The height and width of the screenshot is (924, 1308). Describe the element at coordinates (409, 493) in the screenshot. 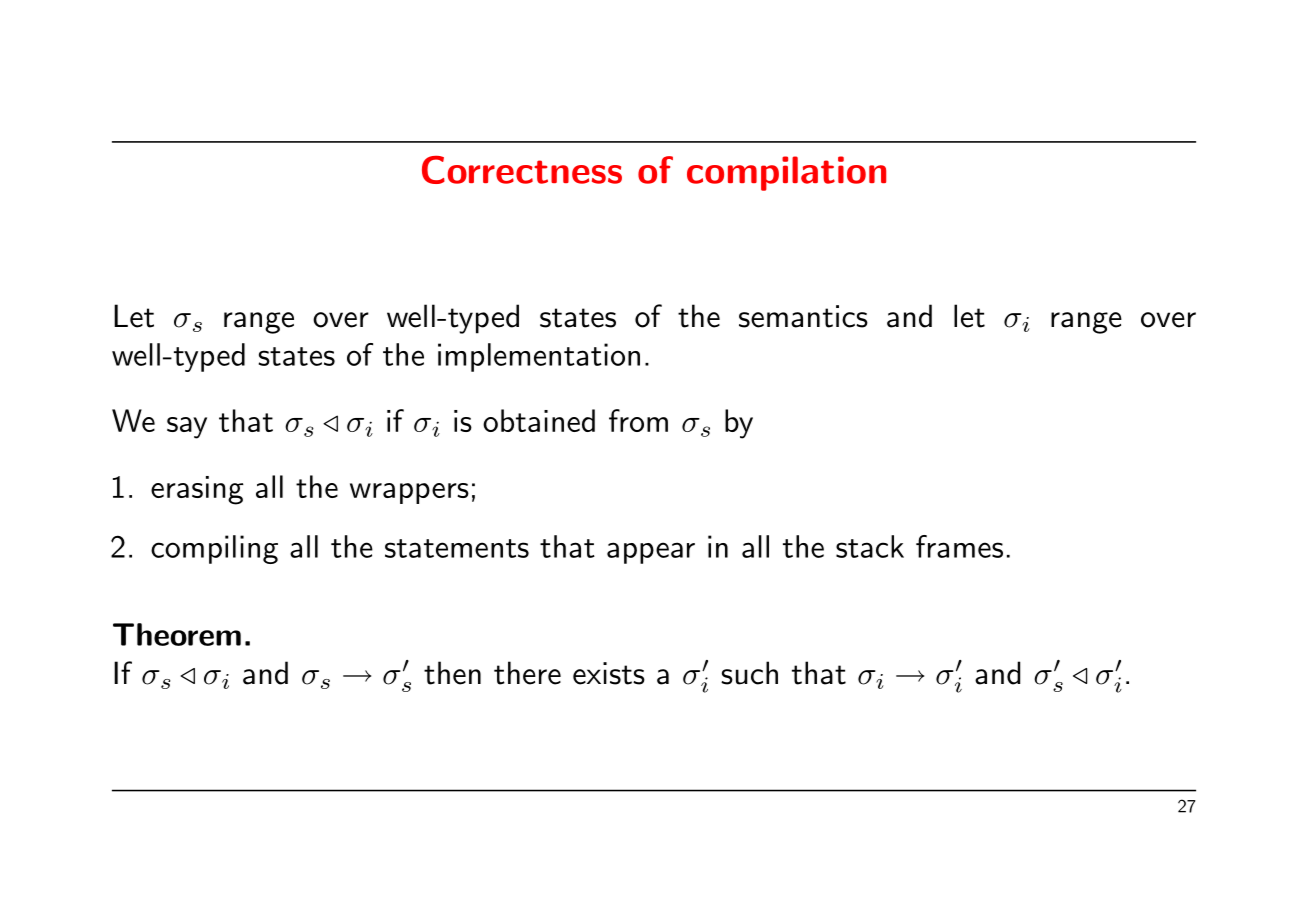

I see `wrappers` at that location.
